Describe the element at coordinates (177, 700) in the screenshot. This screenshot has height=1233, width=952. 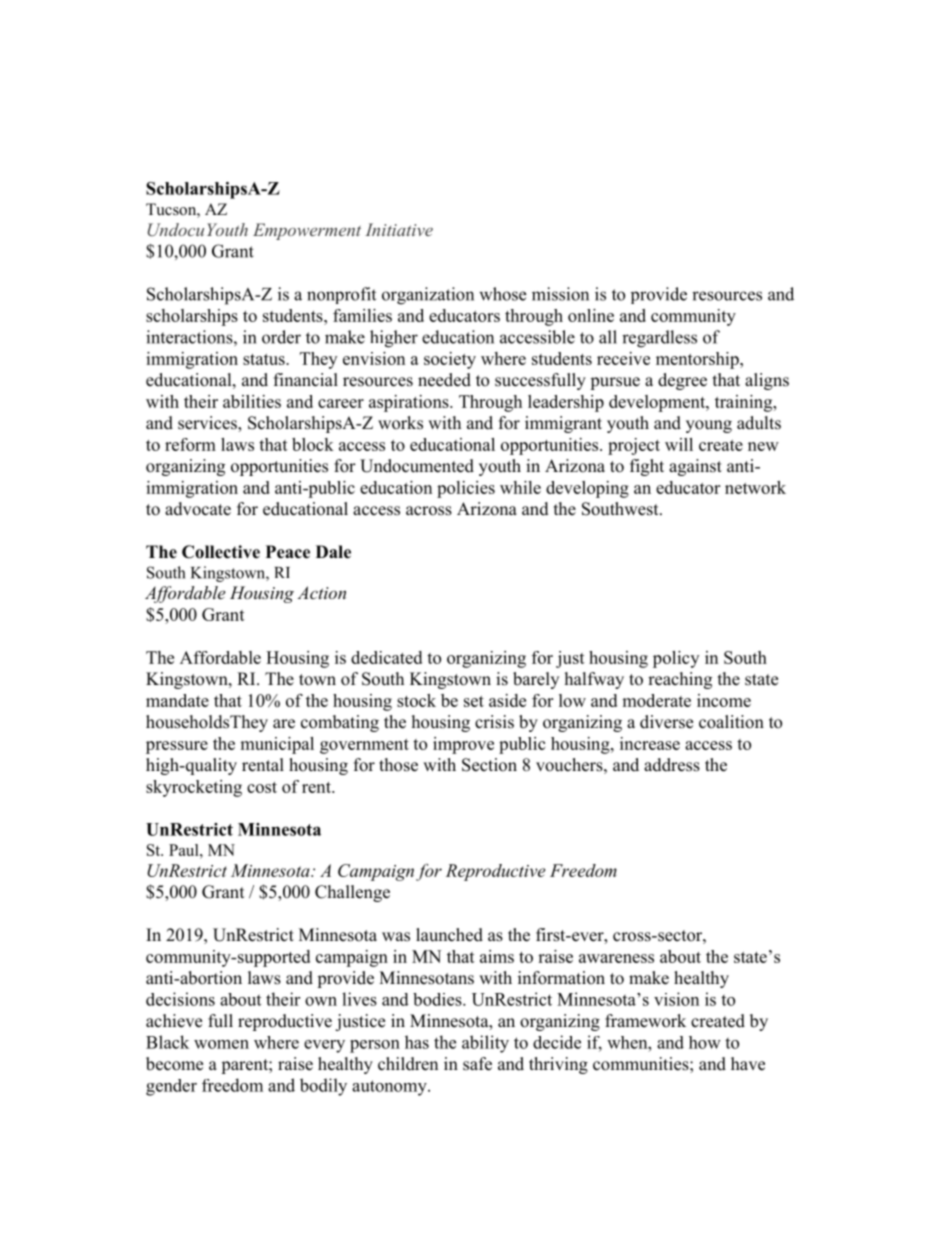
I see `mandate` at that location.
